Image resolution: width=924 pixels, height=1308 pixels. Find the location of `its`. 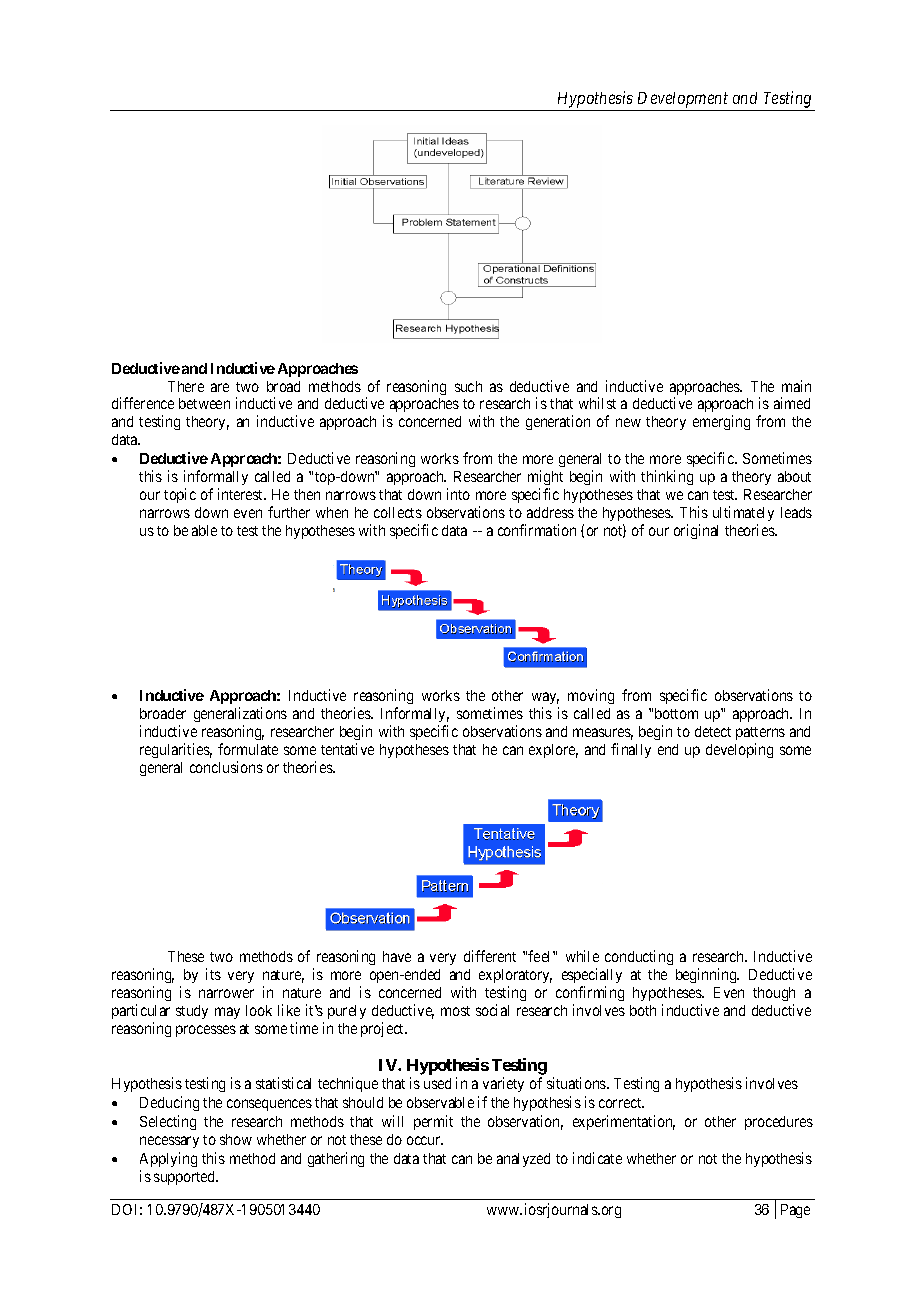

its is located at coordinates (213, 974).
